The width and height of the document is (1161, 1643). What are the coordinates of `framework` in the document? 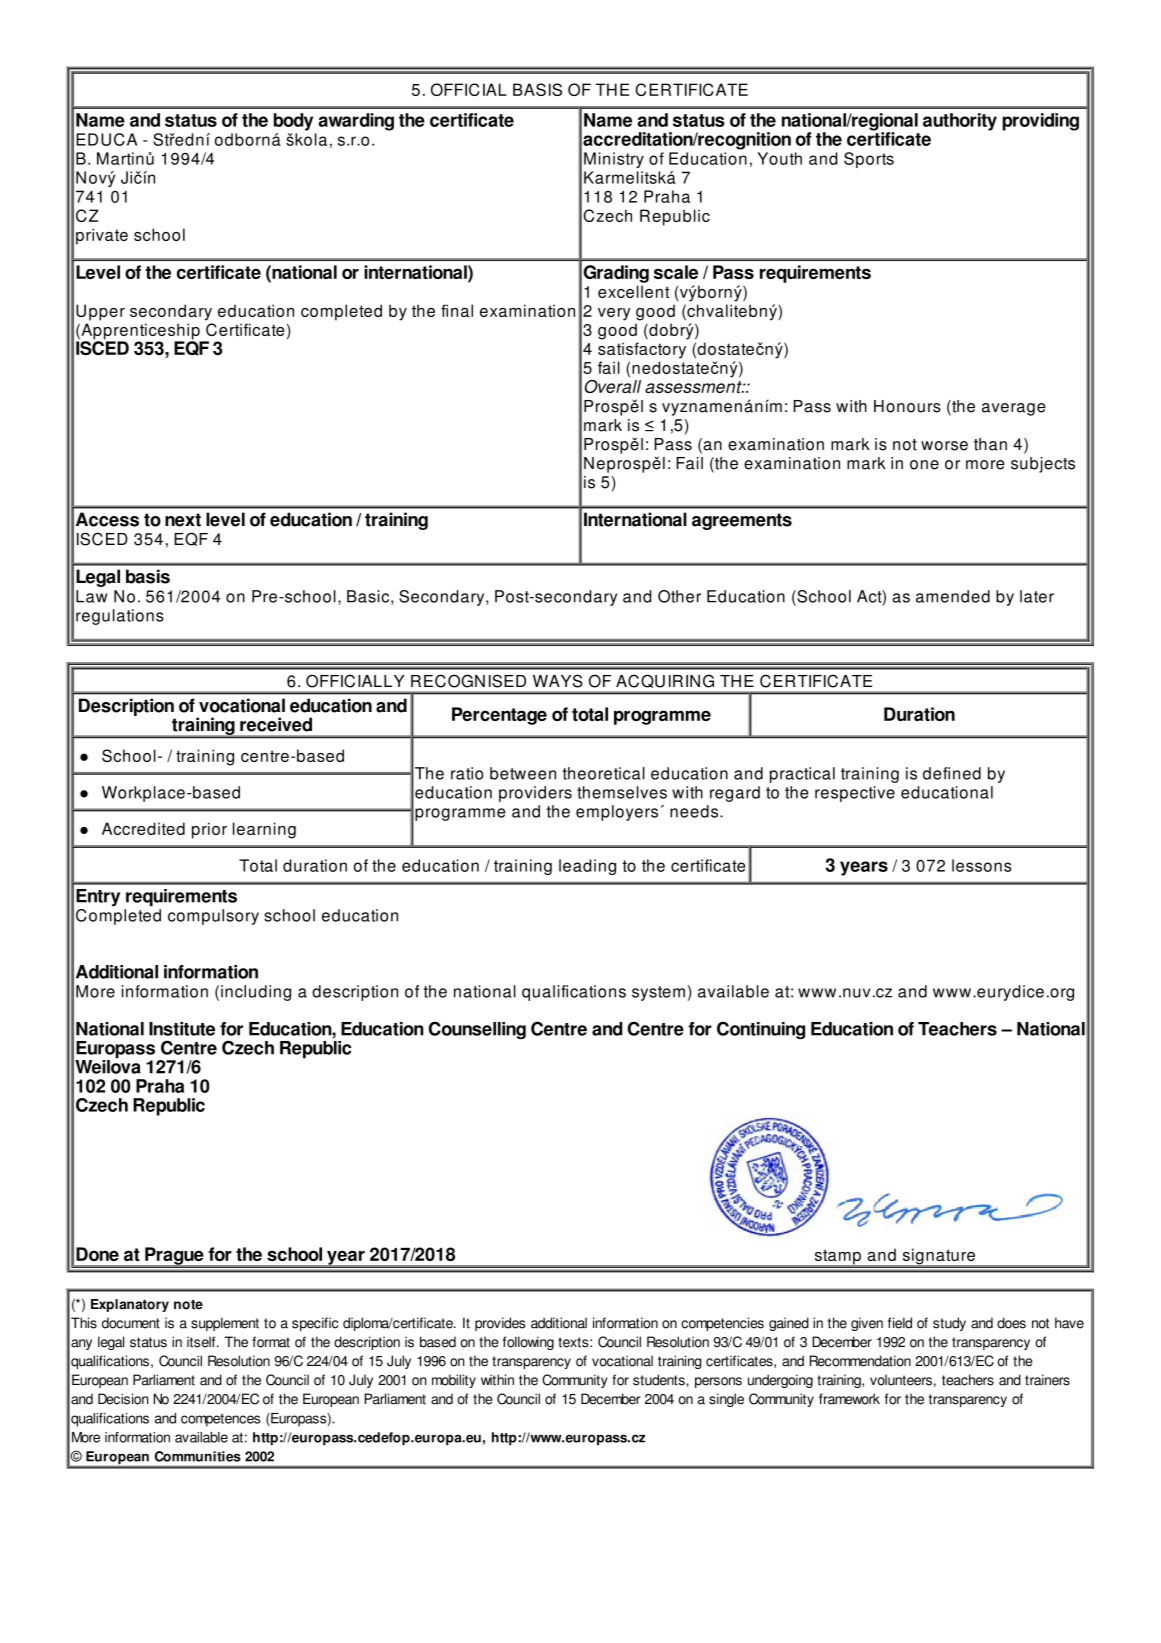 It's located at (849, 1399).
